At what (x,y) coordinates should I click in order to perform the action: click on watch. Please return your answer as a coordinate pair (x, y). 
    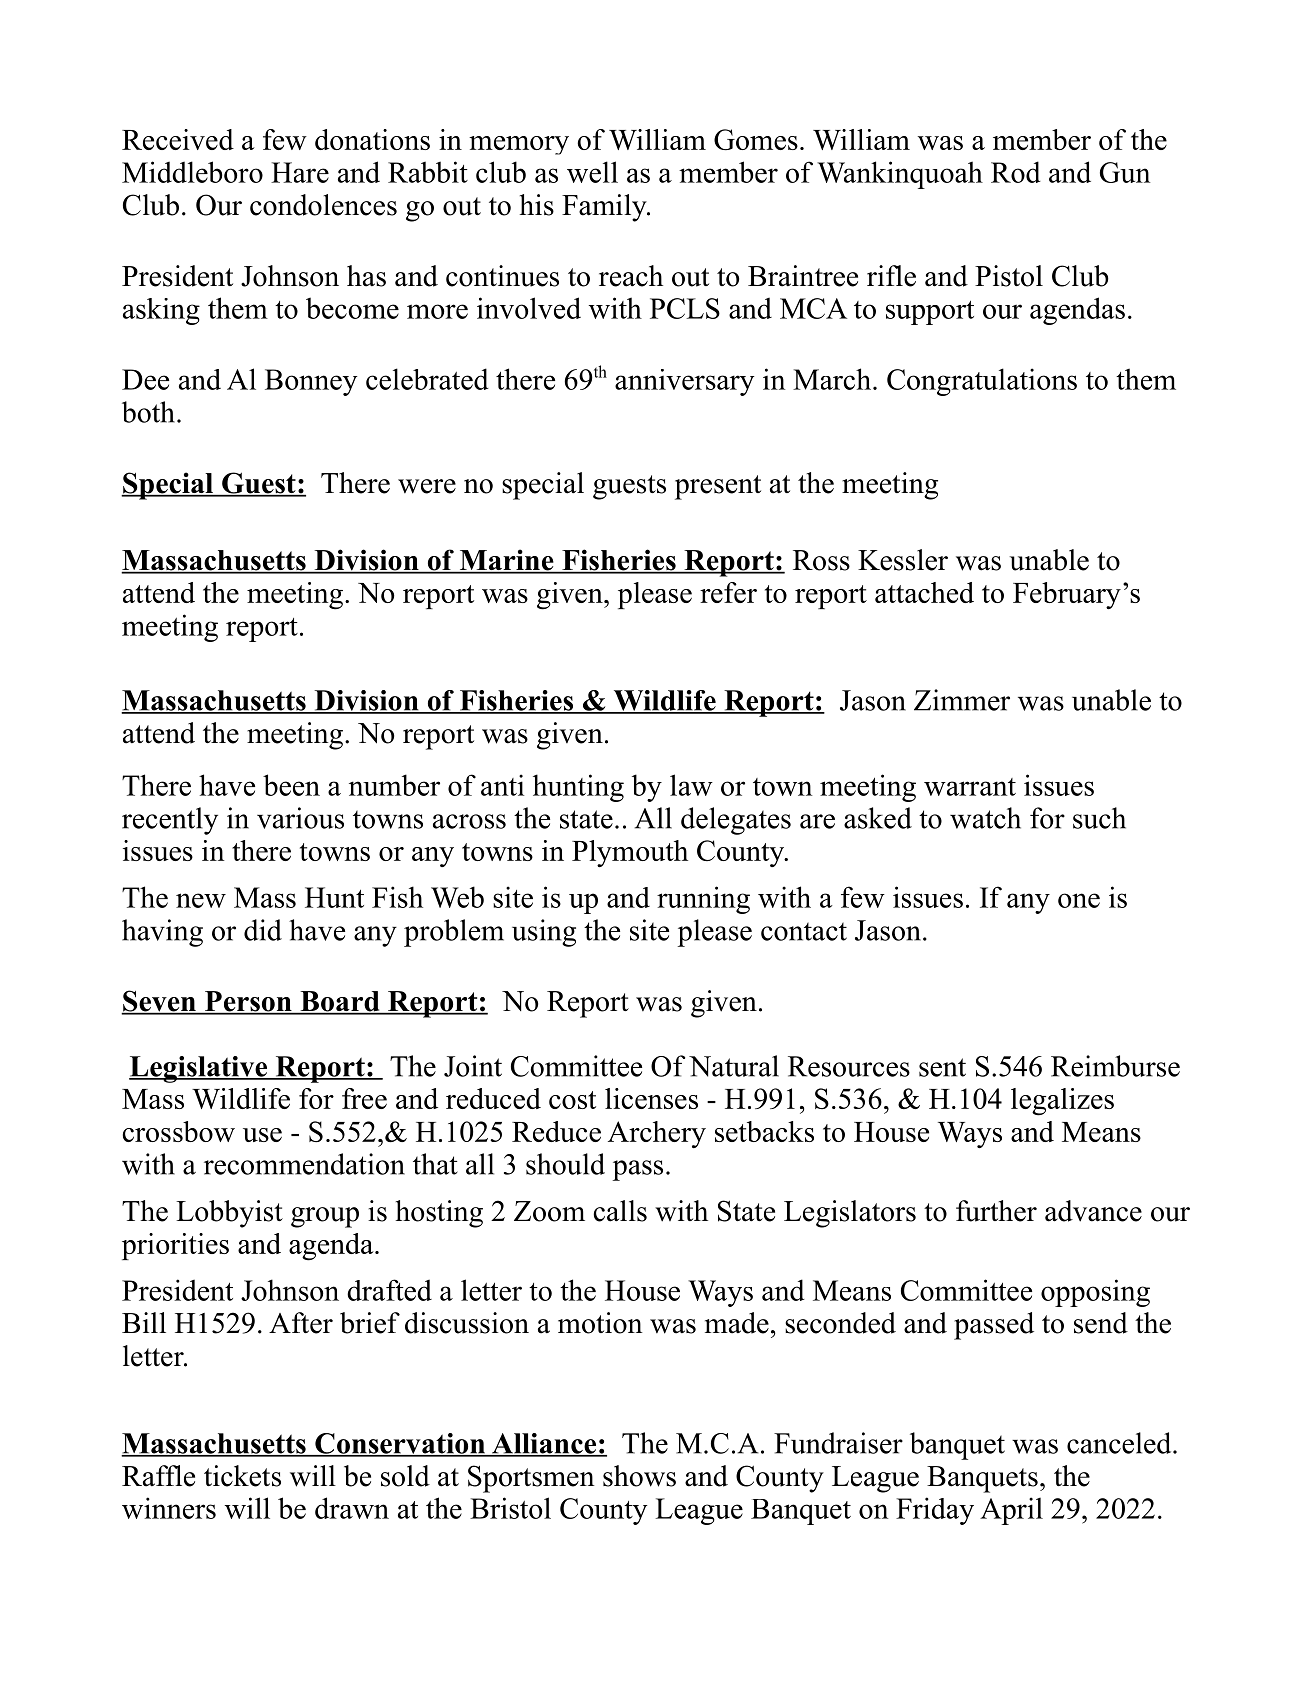
    Looking at the image, I should click on (985, 818).
